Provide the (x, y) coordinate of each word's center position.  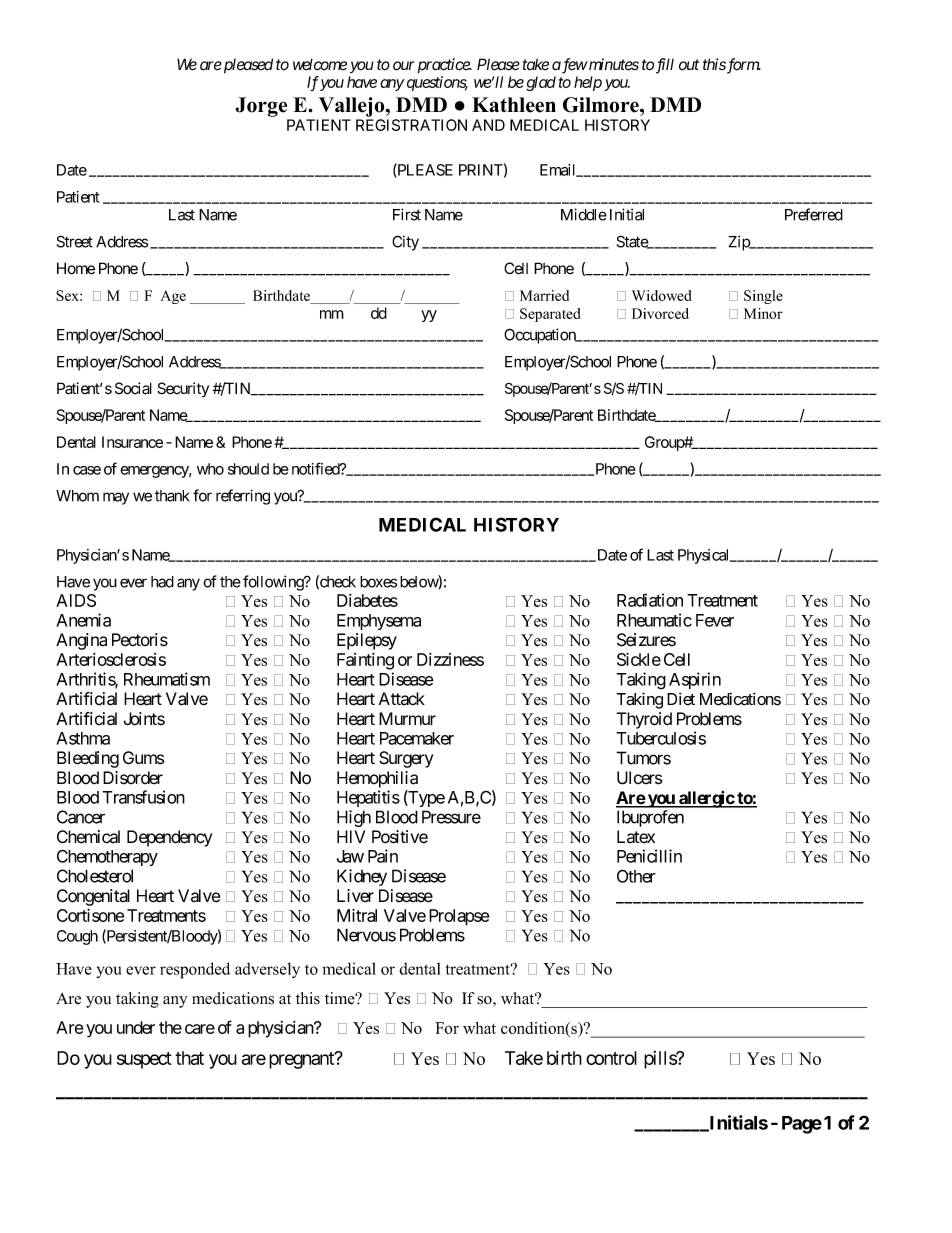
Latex (636, 837)
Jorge (261, 107)
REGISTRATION (411, 125)
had (162, 582)
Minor (763, 313)
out (689, 65)
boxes (378, 582)
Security (183, 389)
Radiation (650, 600)
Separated (550, 315)
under (136, 1027)
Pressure (451, 817)
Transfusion (143, 797)
